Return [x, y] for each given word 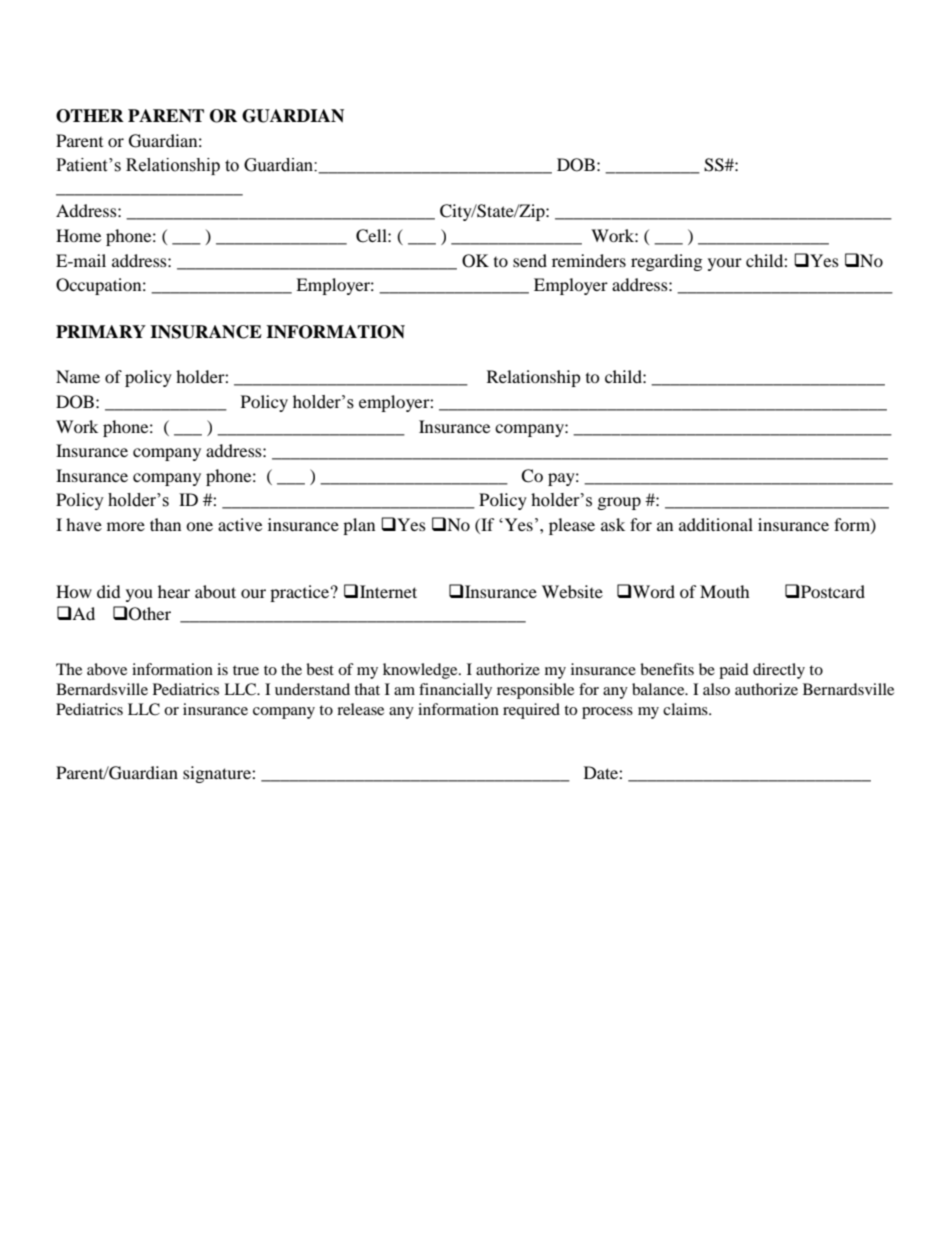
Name [78, 376]
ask [613, 524]
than [165, 524]
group [619, 503]
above [107, 669]
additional [716, 524]
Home [78, 235]
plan [359, 526]
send [530, 260]
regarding [666, 262]
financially [455, 691]
